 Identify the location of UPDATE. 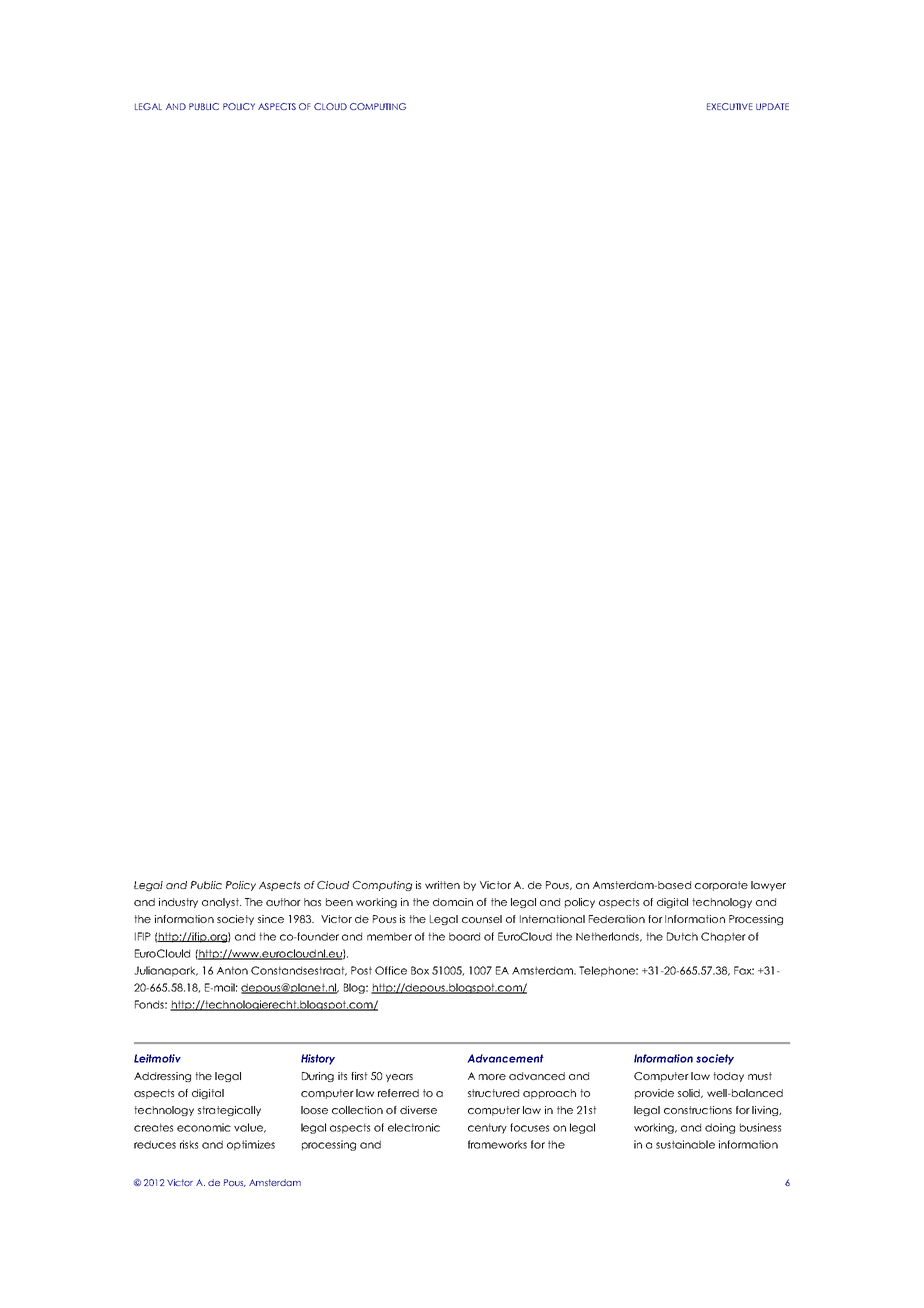
(772, 106).
